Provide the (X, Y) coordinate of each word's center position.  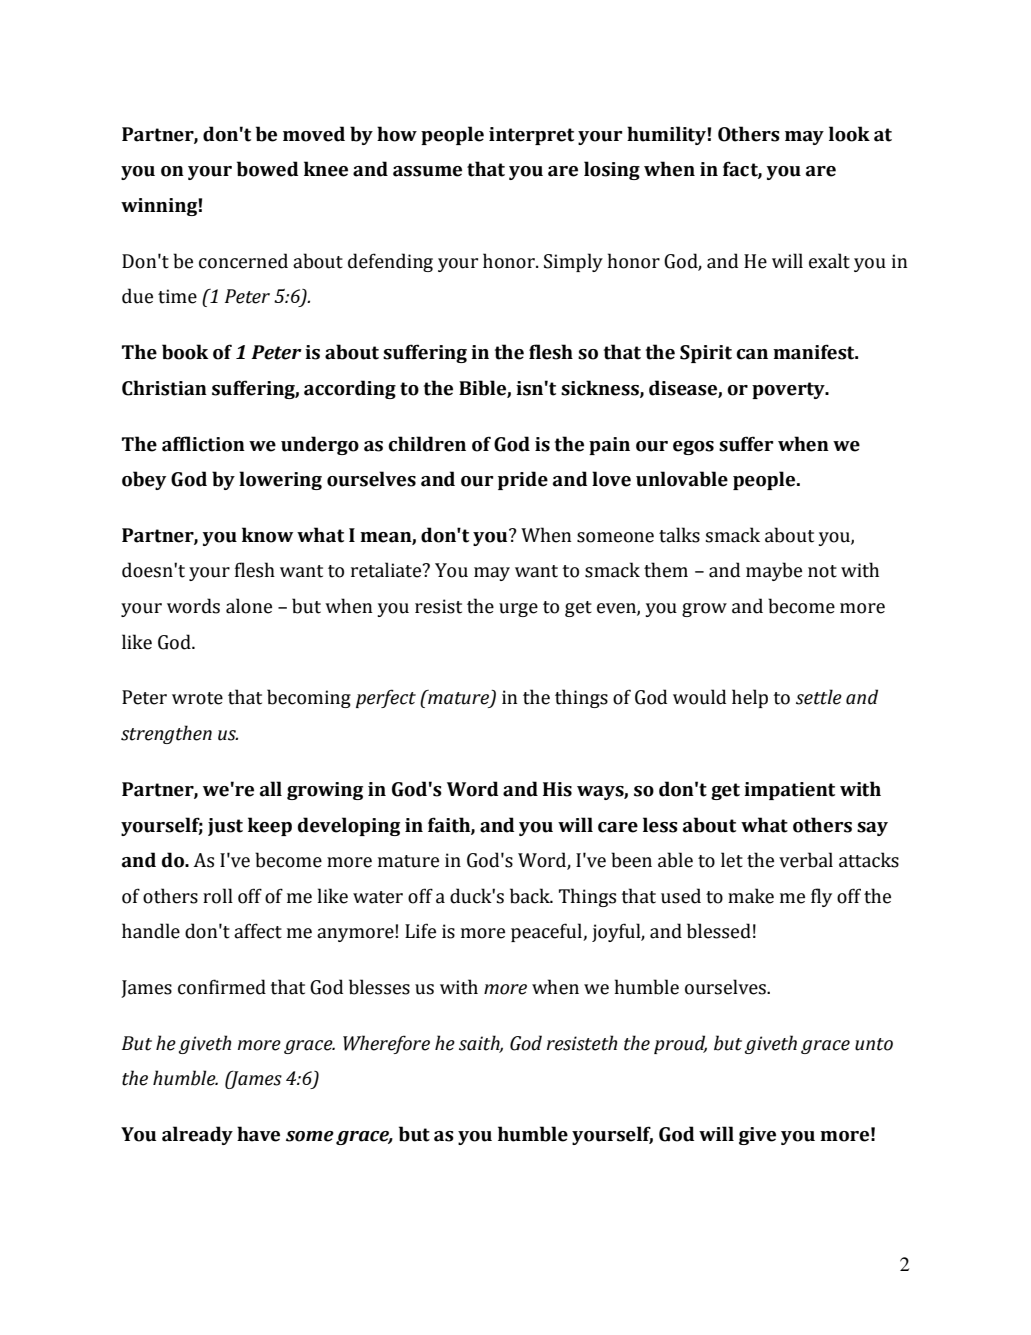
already (197, 1135)
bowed (267, 169)
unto (874, 1044)
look (849, 134)
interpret (531, 136)
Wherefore (386, 1044)
